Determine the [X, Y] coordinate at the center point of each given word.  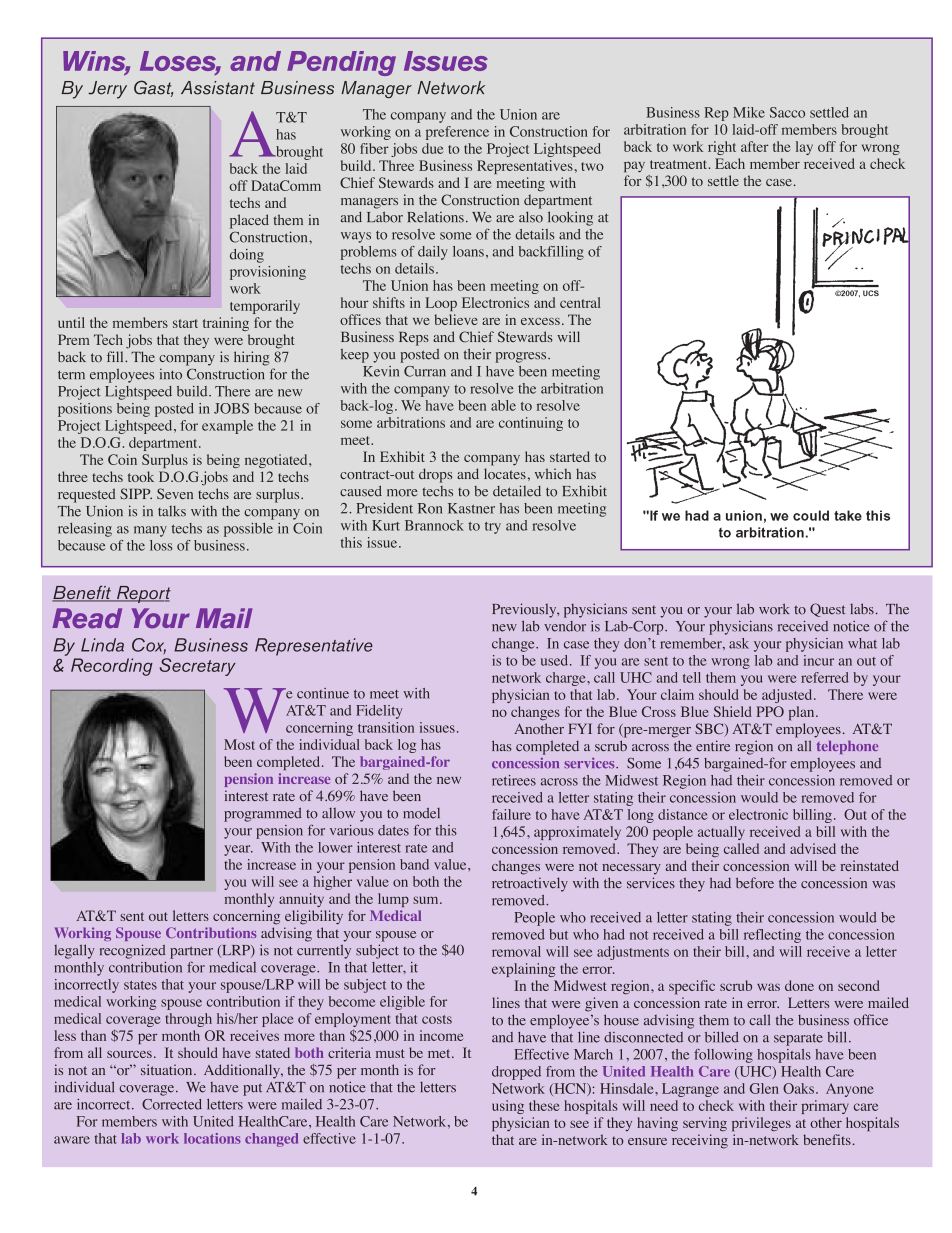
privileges [761, 1124]
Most [239, 744]
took [141, 476]
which [553, 473]
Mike [749, 112]
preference [457, 133]
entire [713, 746]
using [508, 1107]
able [503, 405]
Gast [153, 88]
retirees [514, 780]
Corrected [172, 1104]
